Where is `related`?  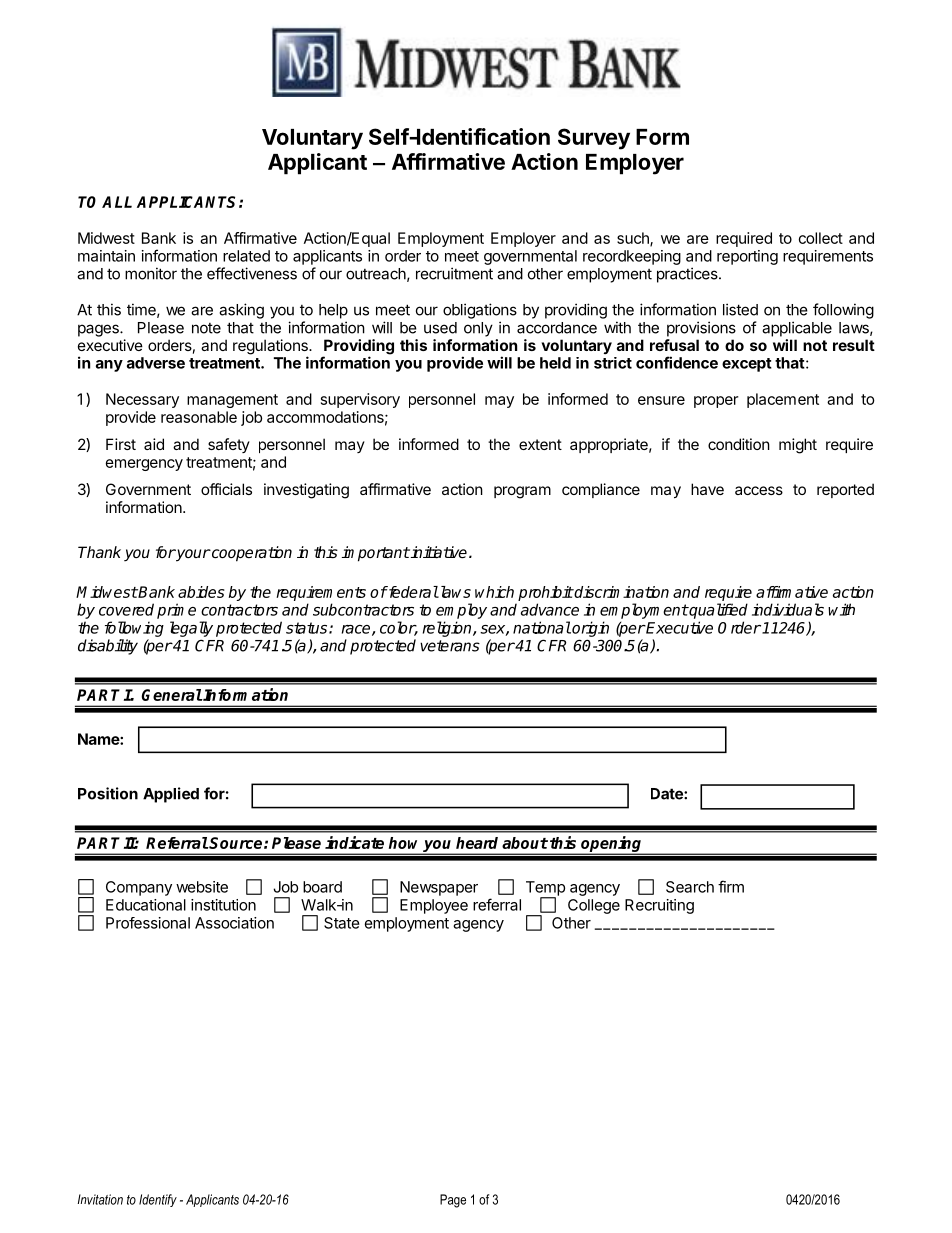 related is located at coordinates (246, 256).
